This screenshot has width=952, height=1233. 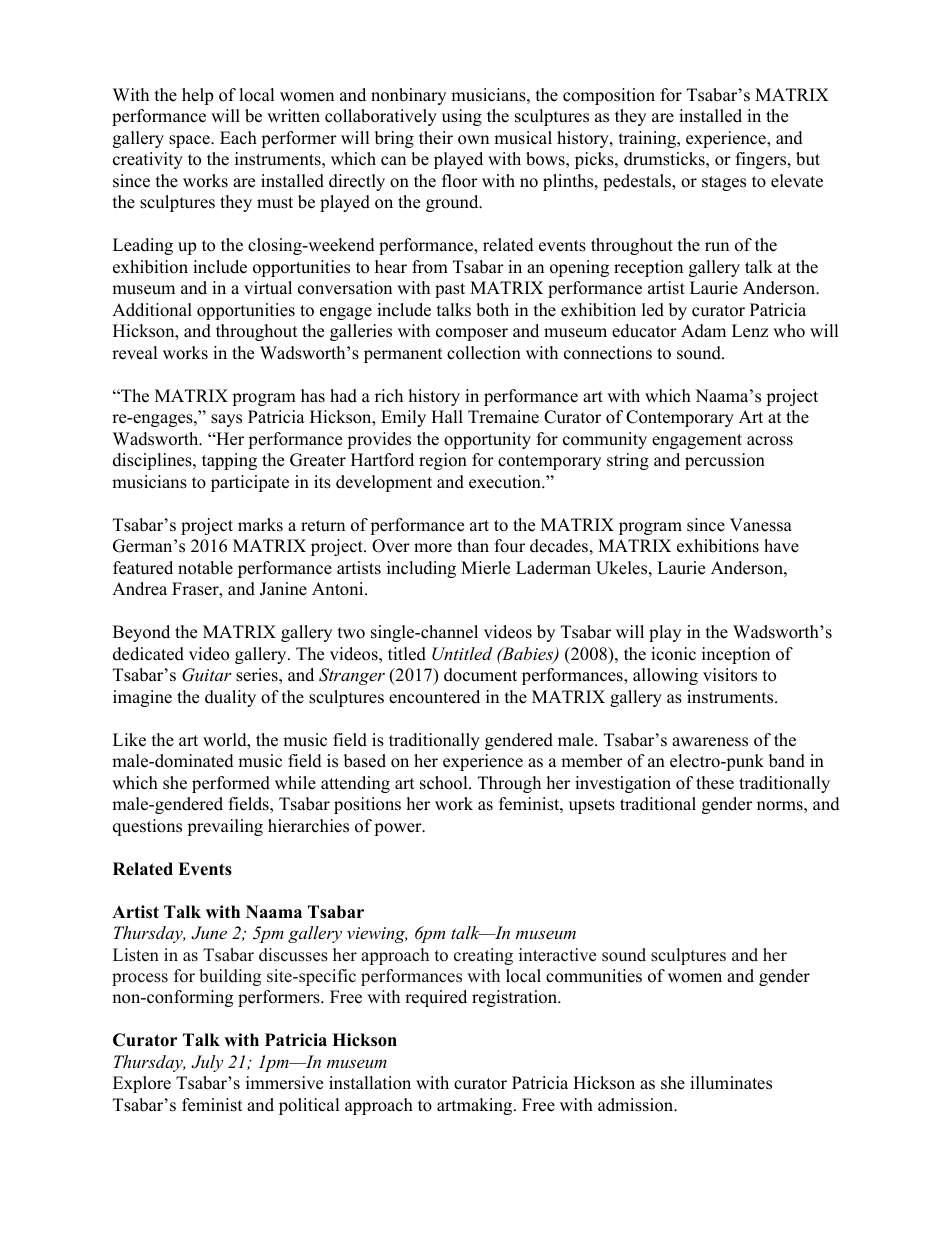 I want to click on fingers, so click(x=762, y=160).
